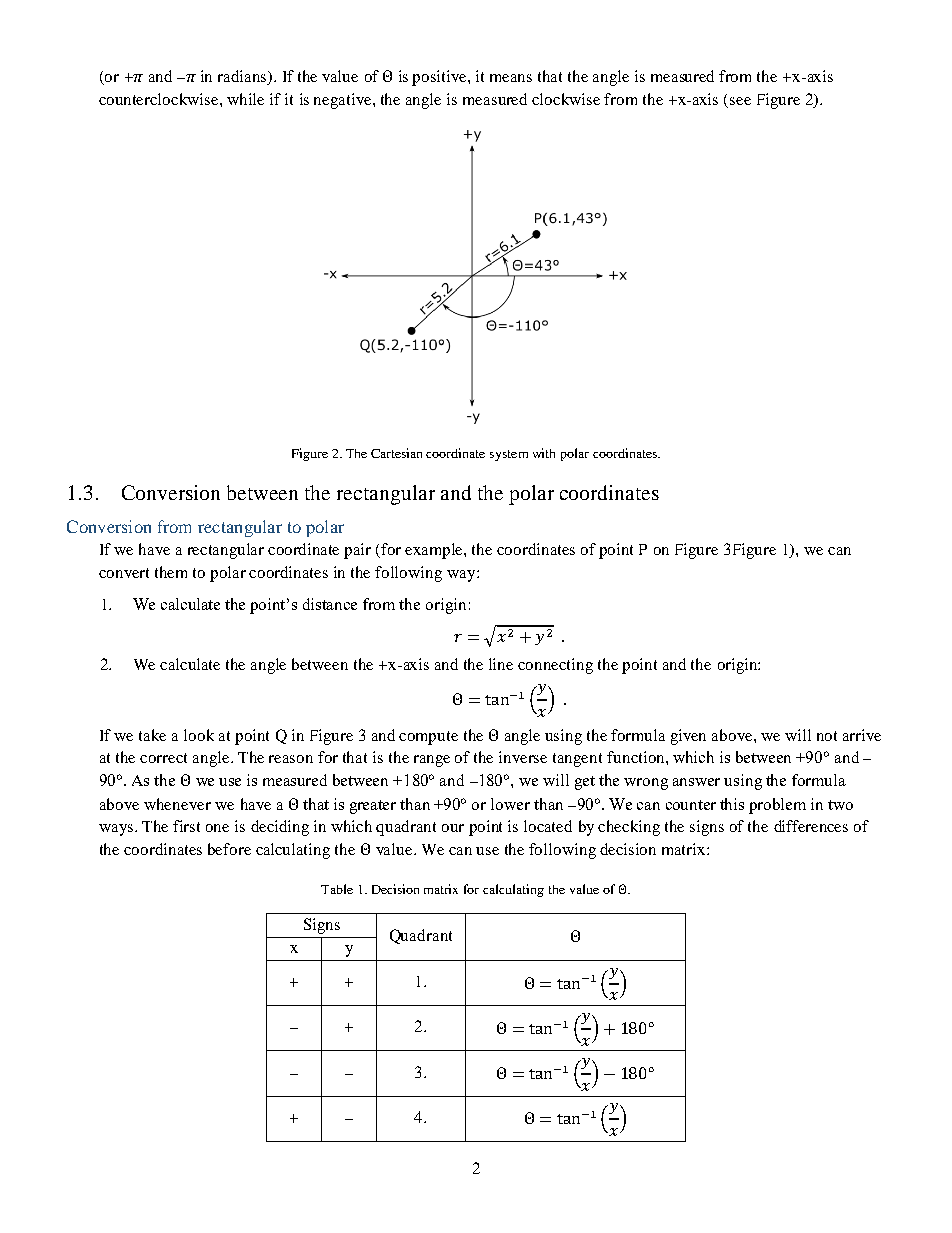  Describe the element at coordinates (199, 735) in the screenshot. I see `look` at that location.
